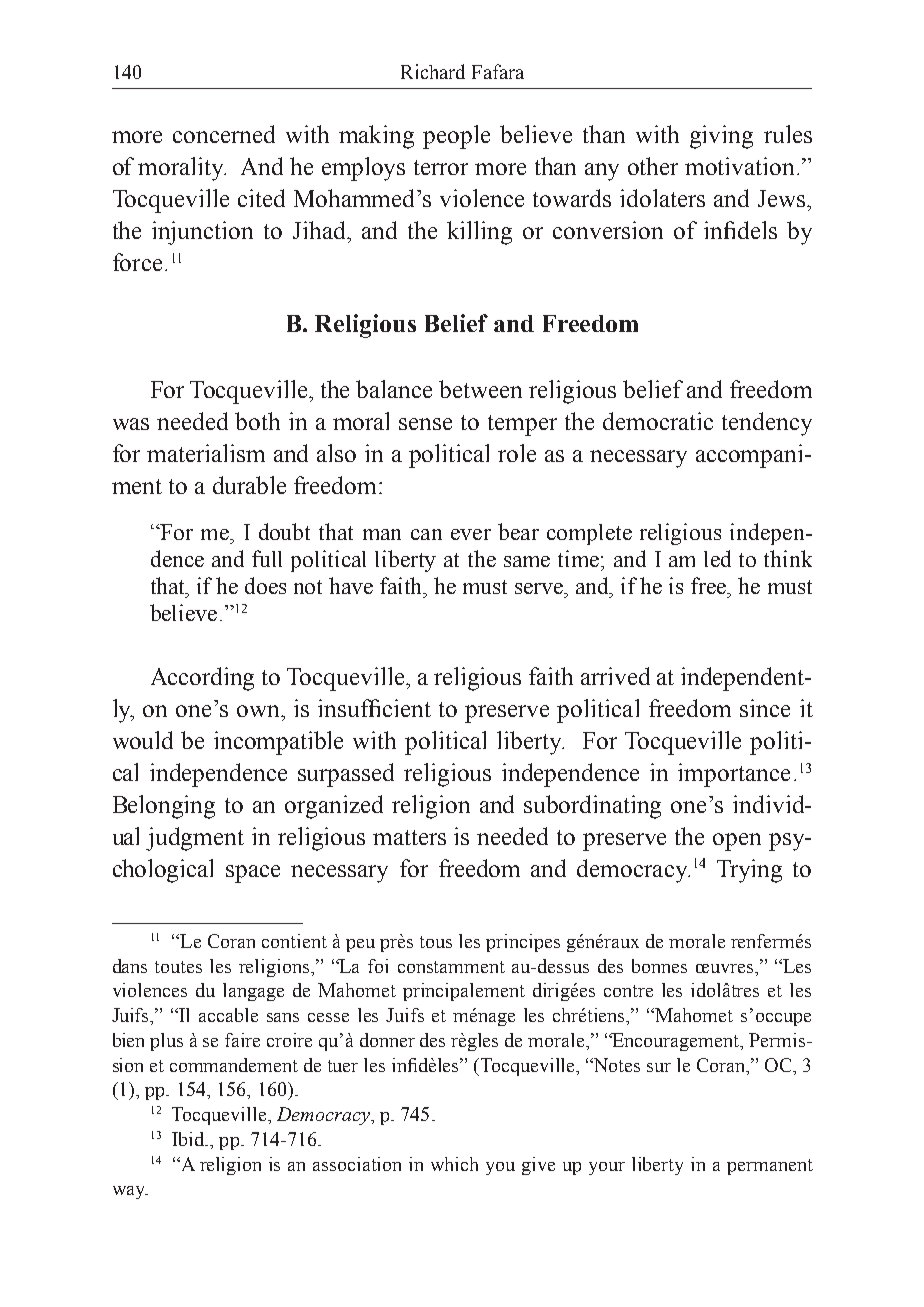 Image resolution: width=924 pixels, height=1307 pixels. Describe the element at coordinates (456, 137) in the screenshot. I see `people` at that location.
